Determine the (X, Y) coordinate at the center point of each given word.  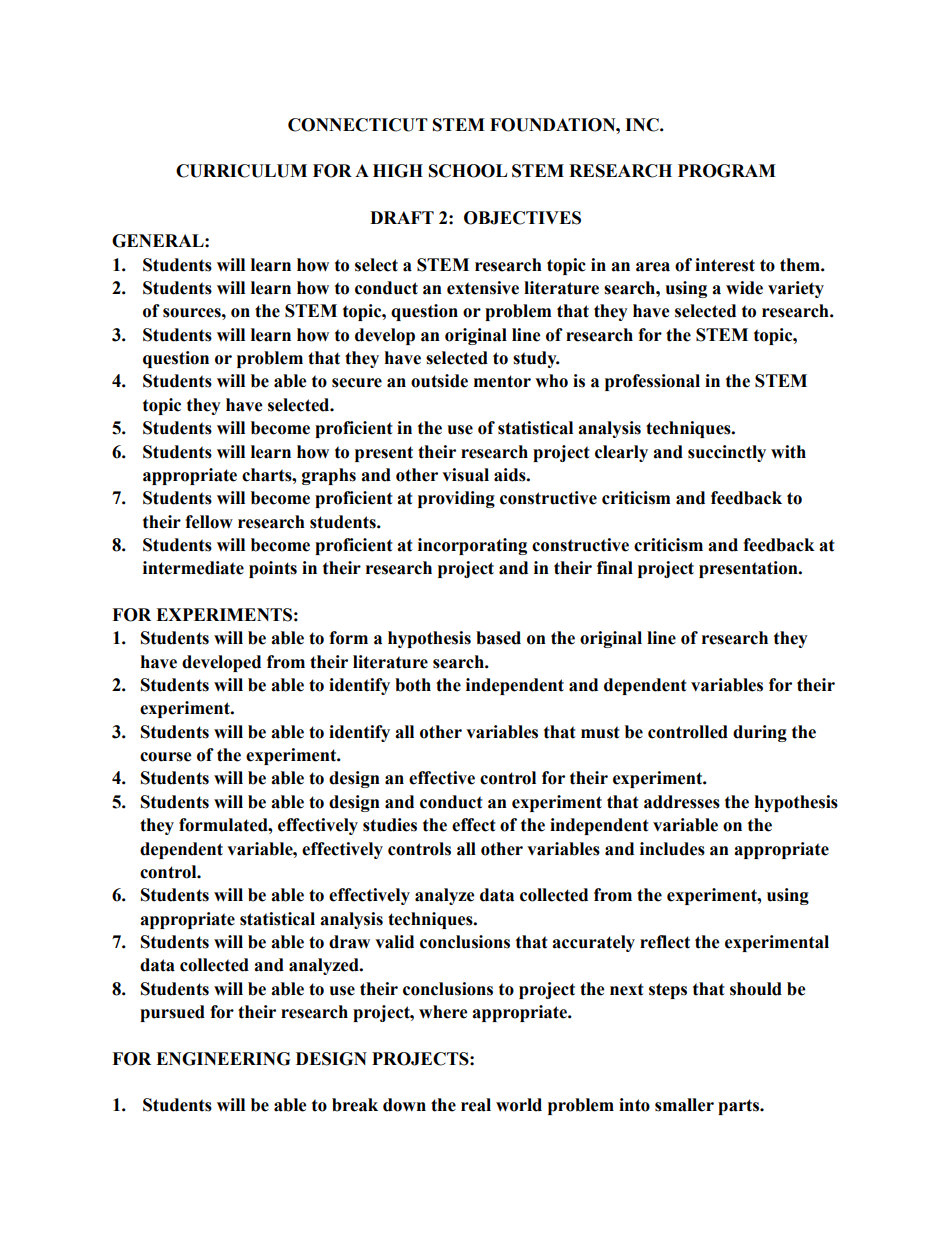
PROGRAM (727, 171)
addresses (682, 802)
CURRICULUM (241, 171)
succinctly (727, 453)
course (166, 757)
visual (465, 475)
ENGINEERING (223, 1059)
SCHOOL (468, 171)
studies (390, 825)
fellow (209, 522)
